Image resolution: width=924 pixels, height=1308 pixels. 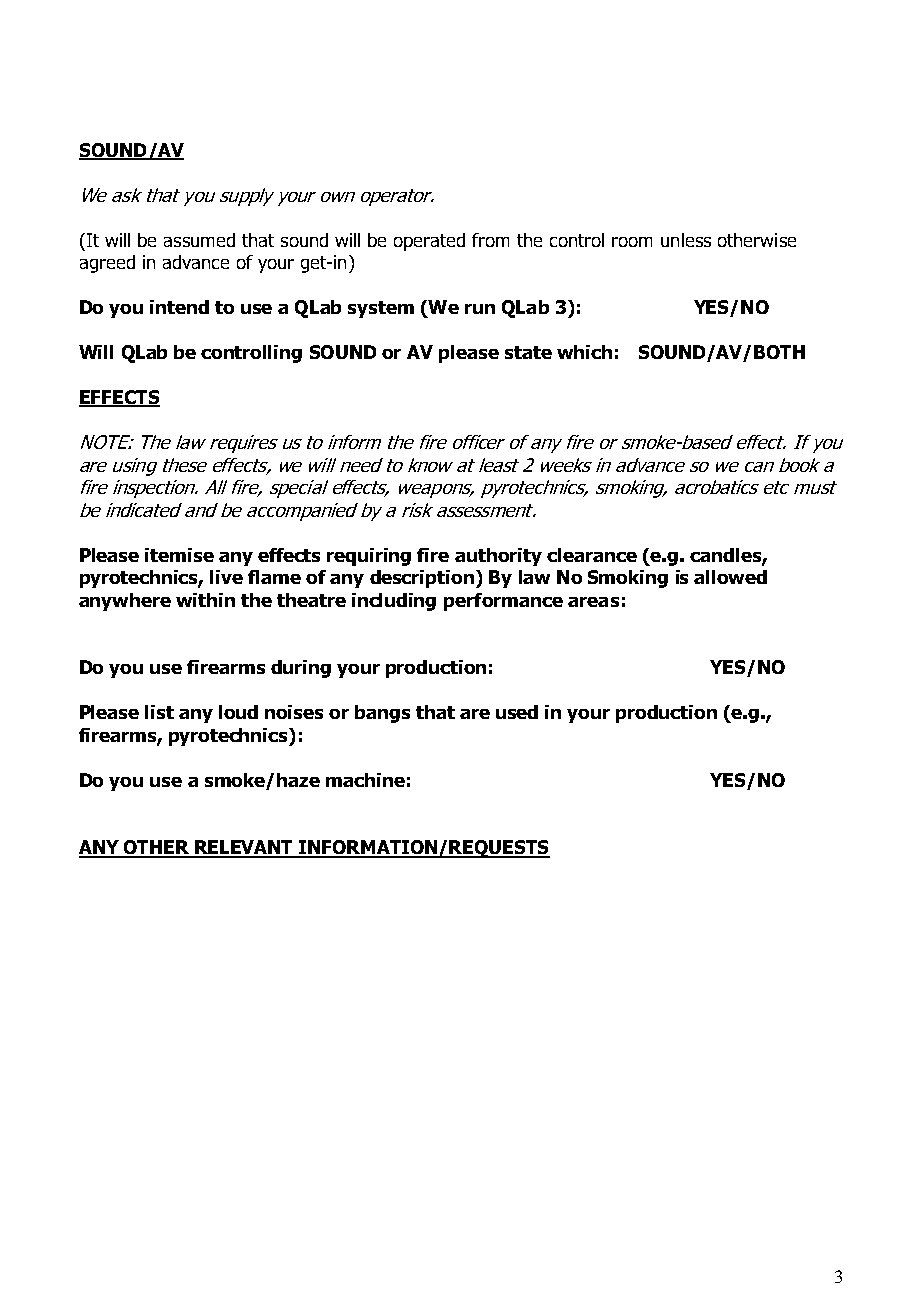 I want to click on RELEVANT, so click(x=244, y=848).
